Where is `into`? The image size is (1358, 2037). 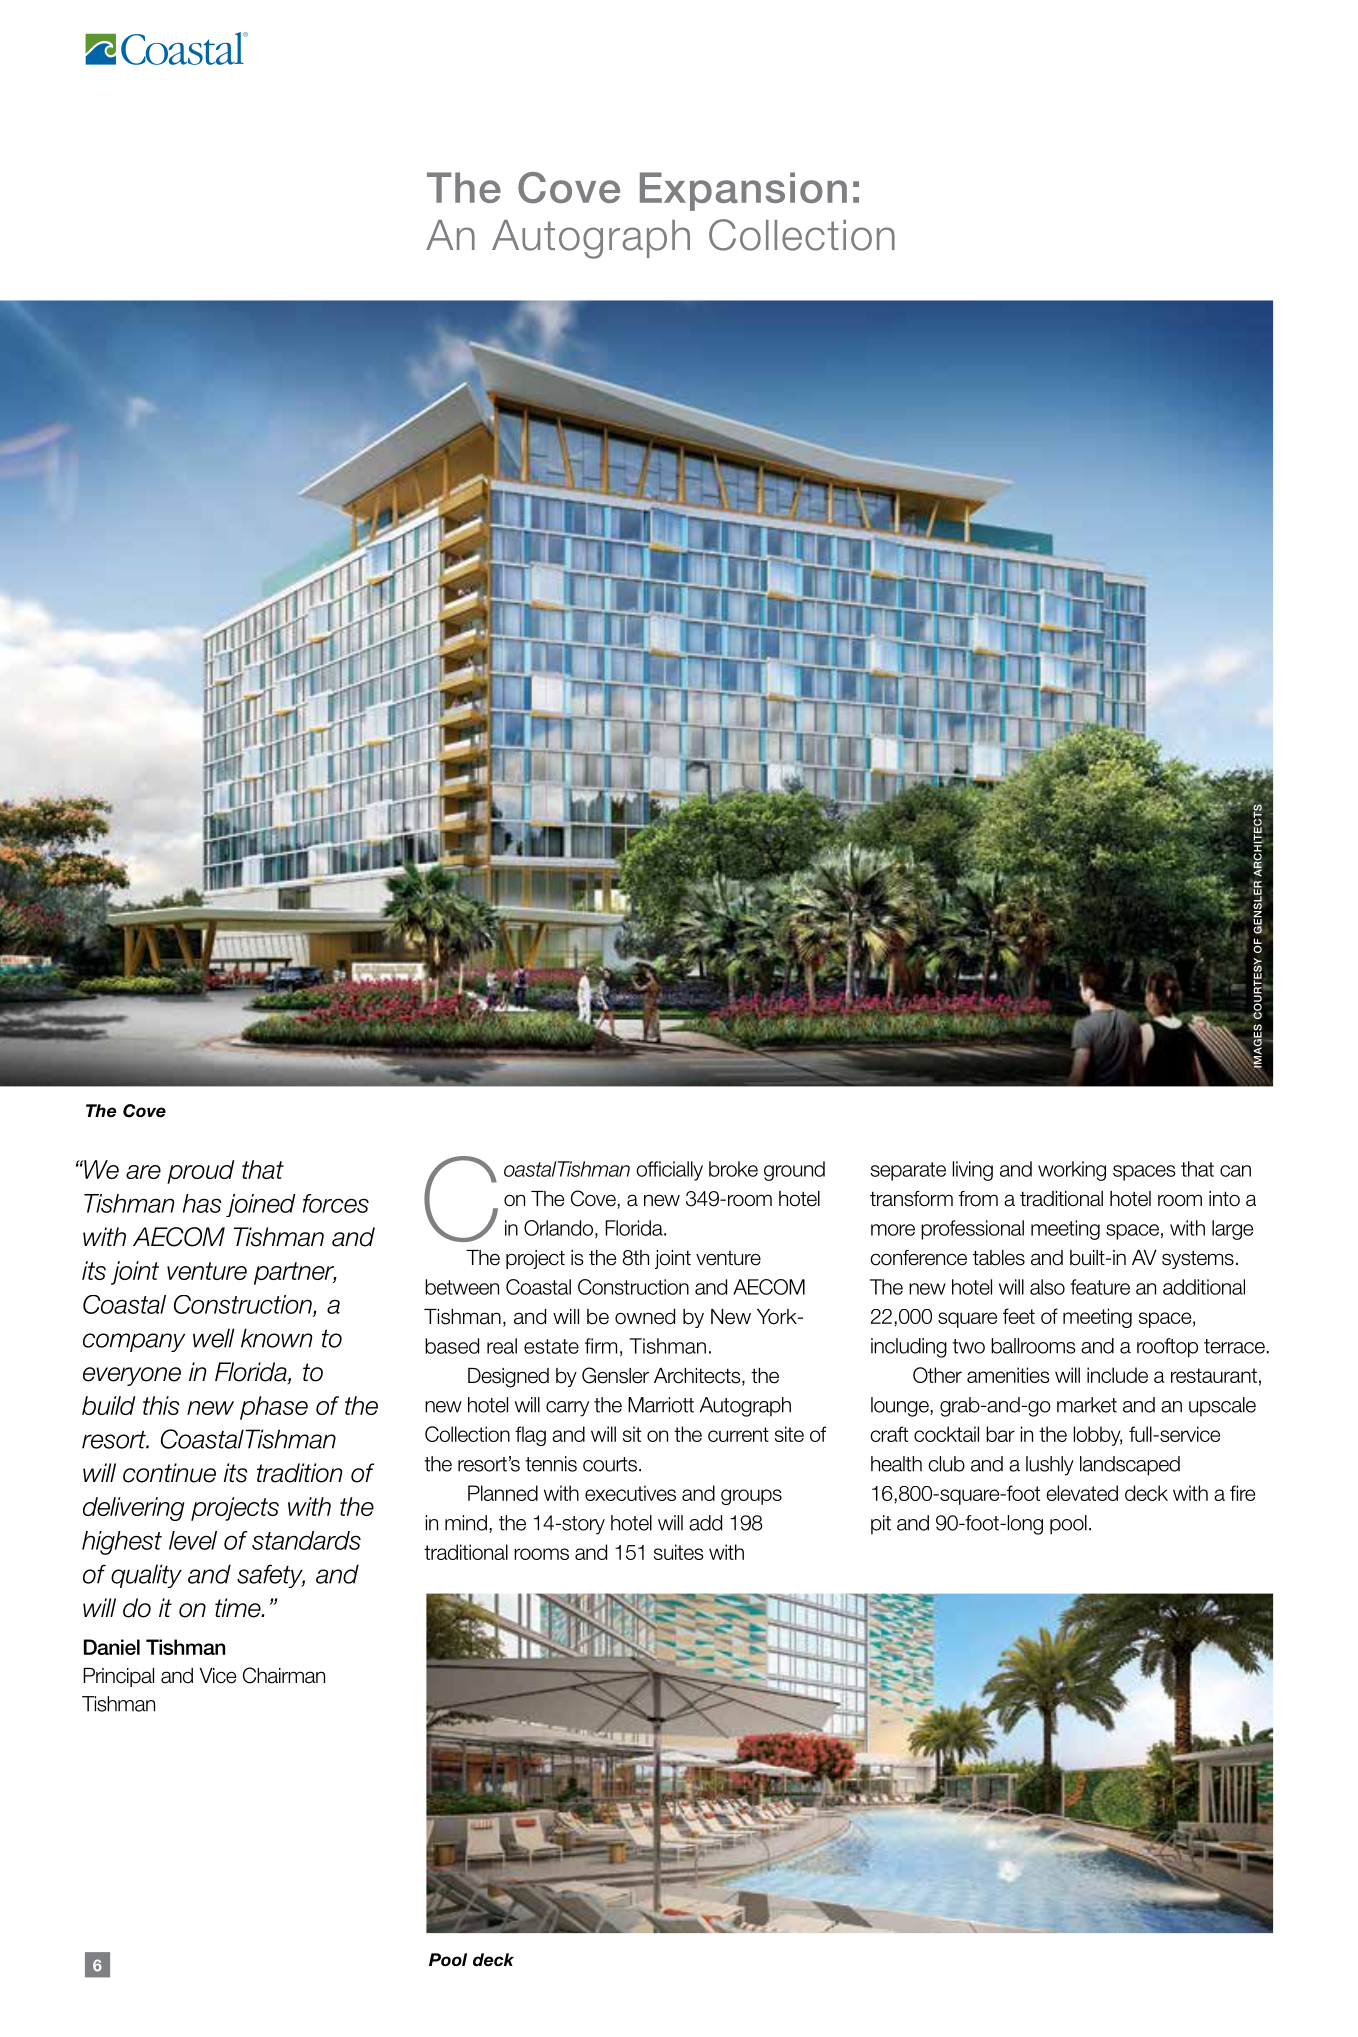 into is located at coordinates (1224, 1199).
